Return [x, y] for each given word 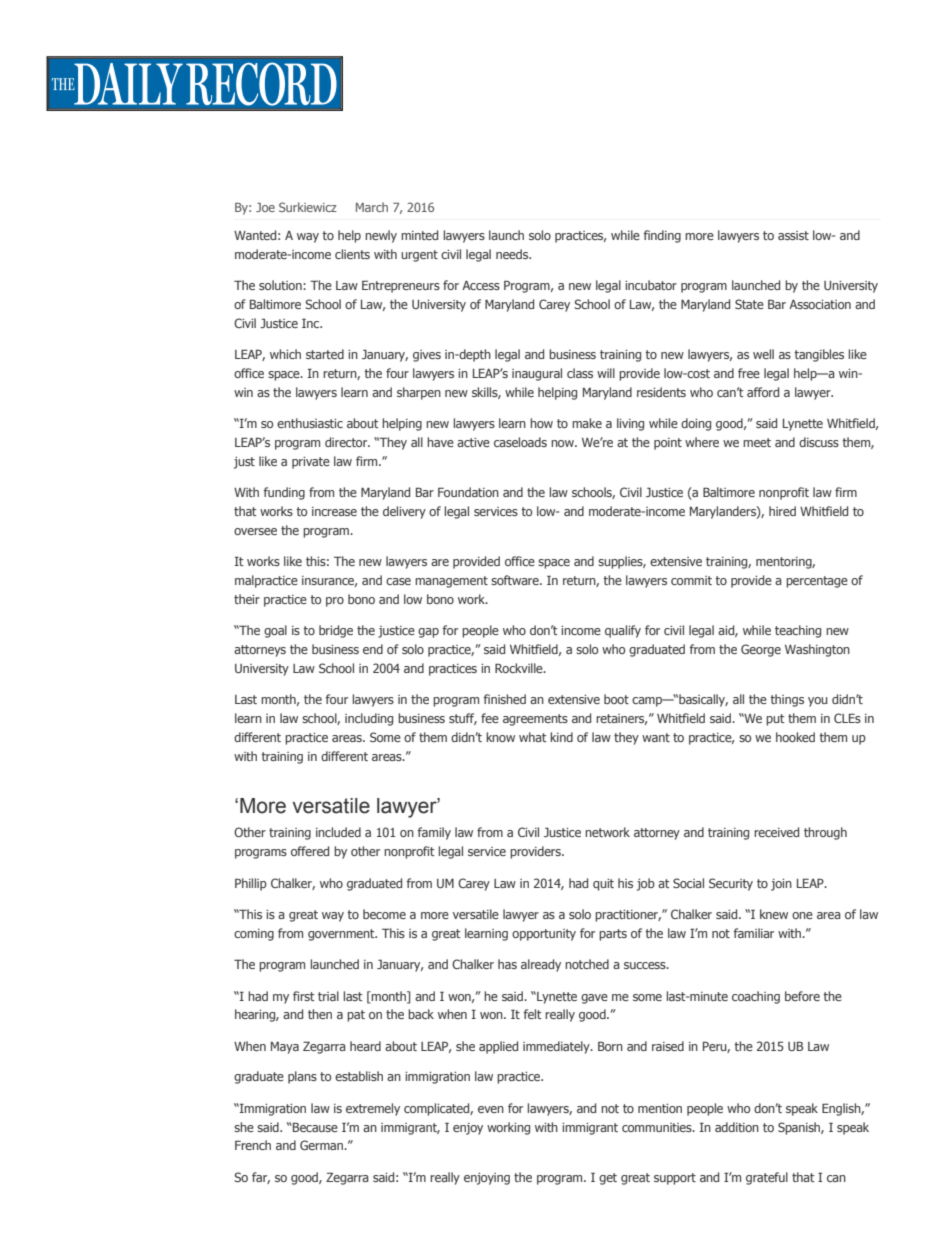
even [491, 1109]
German [322, 1145]
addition [737, 1127]
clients [352, 254]
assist [793, 235]
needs [513, 254]
